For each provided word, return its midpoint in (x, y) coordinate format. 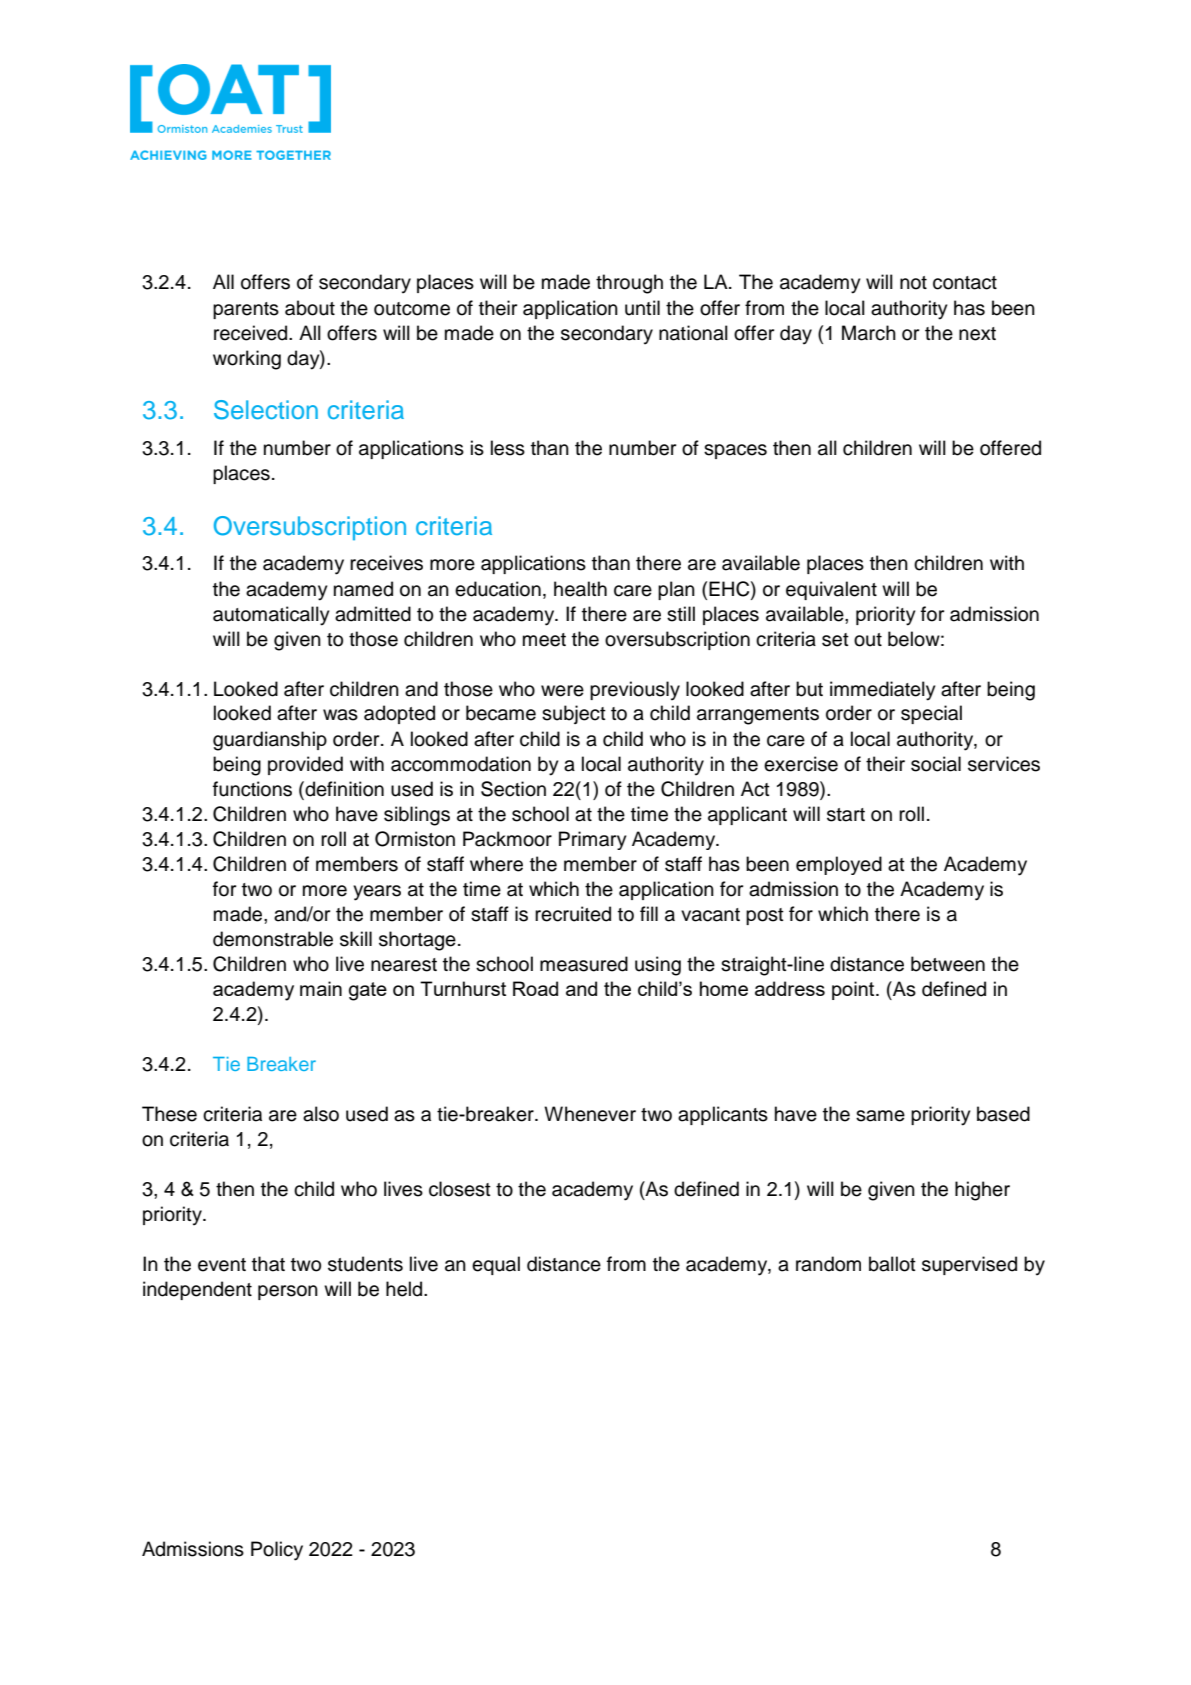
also (321, 1114)
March (869, 333)
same (880, 1116)
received (252, 333)
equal (496, 1265)
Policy (277, 1551)
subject (574, 714)
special (931, 714)
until (642, 308)
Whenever (590, 1114)
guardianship (270, 741)
